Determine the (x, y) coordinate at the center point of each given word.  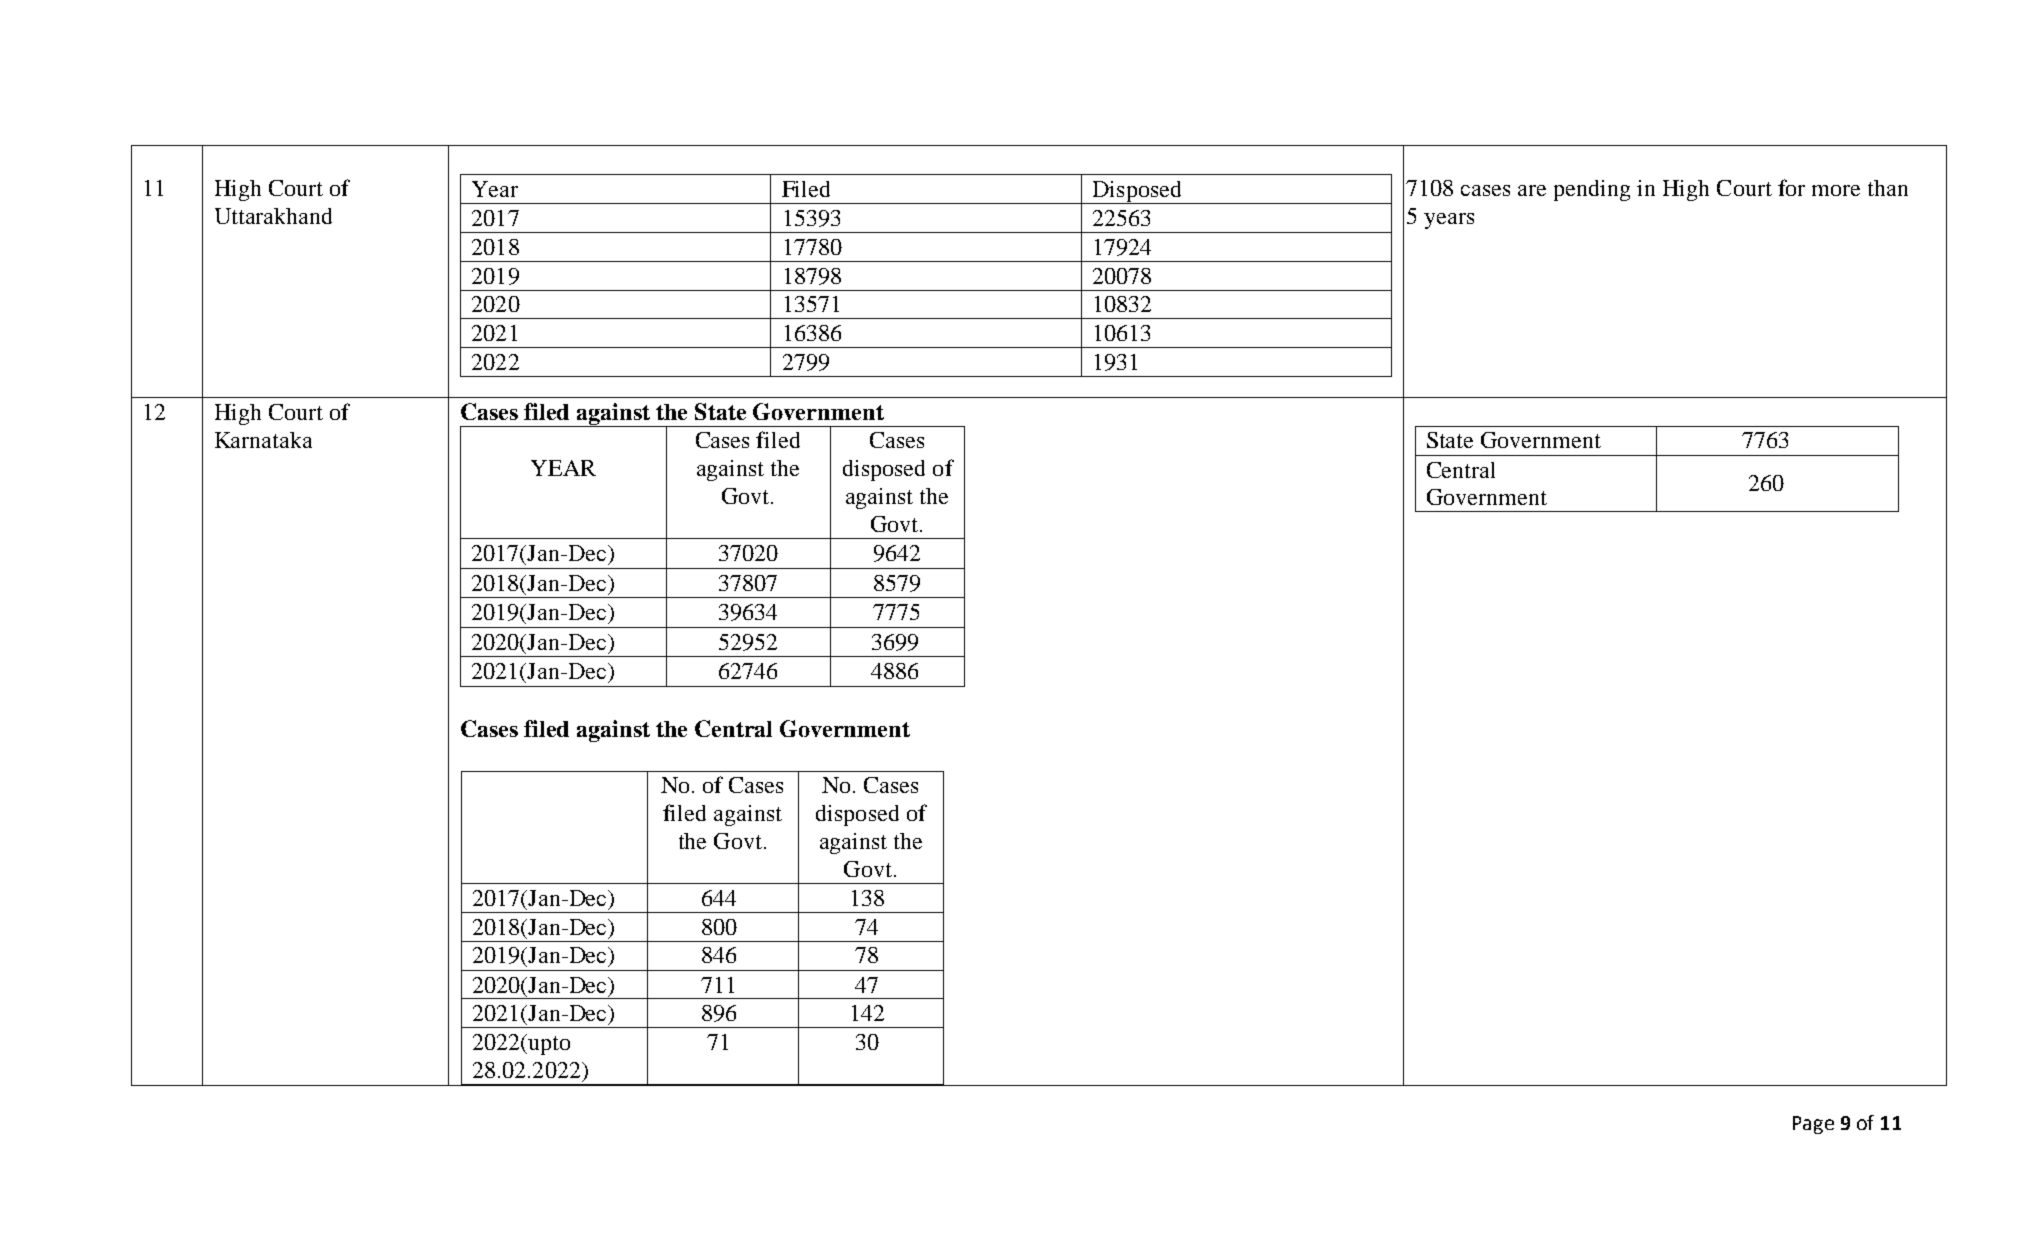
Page (1813, 1125)
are (1532, 190)
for (1791, 187)
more (1836, 190)
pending (1592, 190)
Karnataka (263, 440)
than (1888, 188)
